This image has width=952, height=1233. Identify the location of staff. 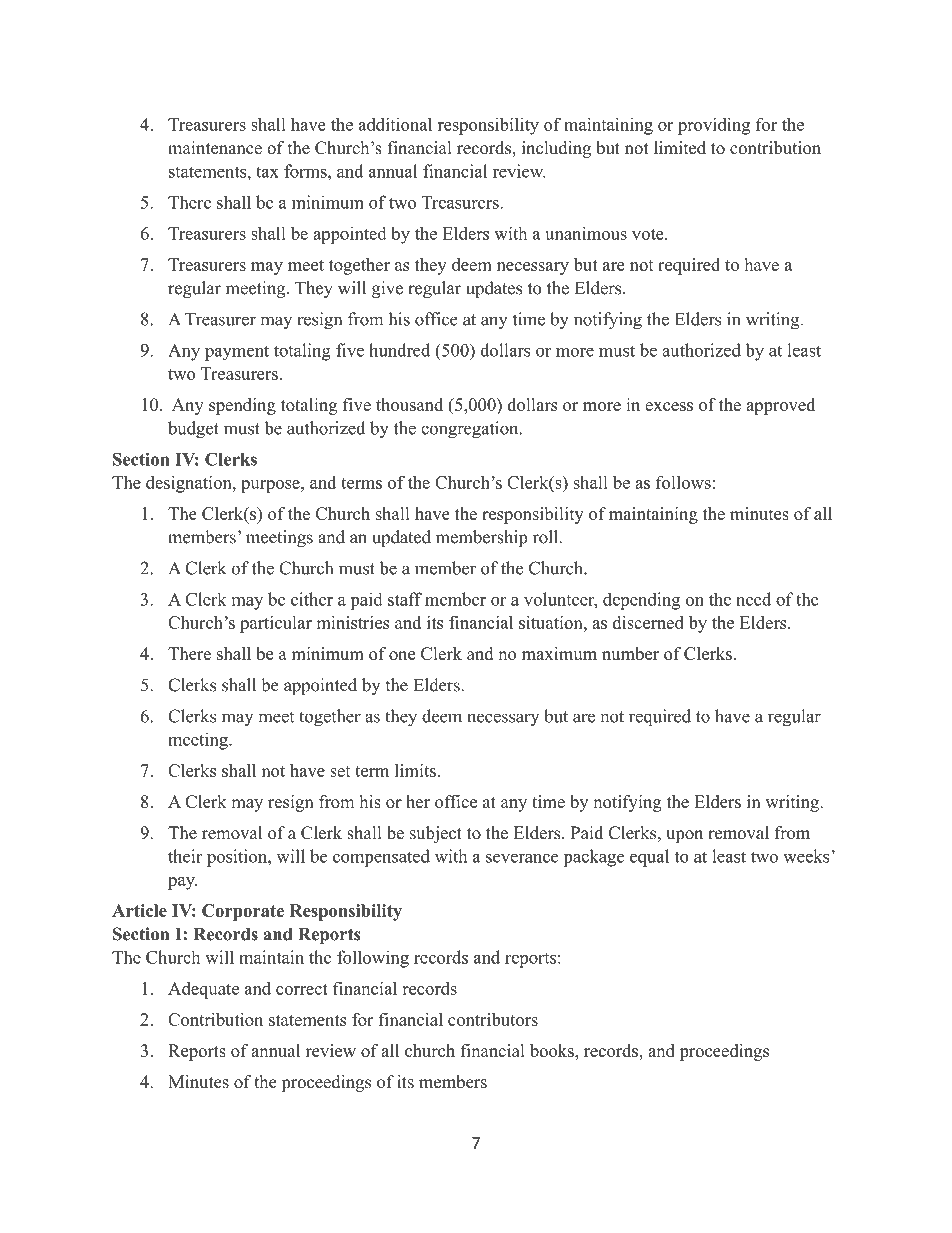
(405, 599).
